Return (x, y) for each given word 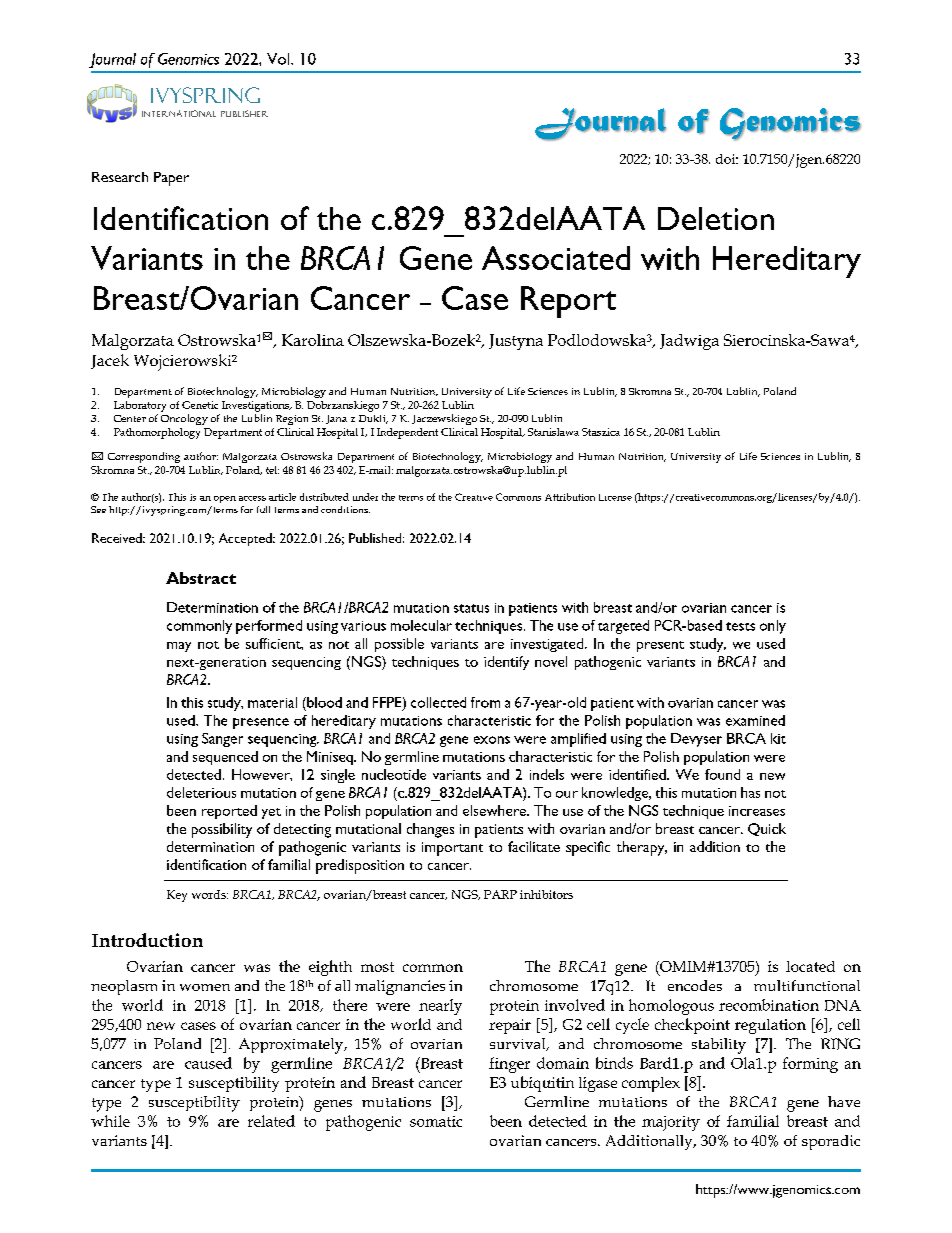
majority (671, 1123)
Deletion (716, 218)
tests (740, 626)
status (471, 608)
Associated (556, 258)
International (179, 113)
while (110, 1121)
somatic (436, 1121)
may (179, 647)
